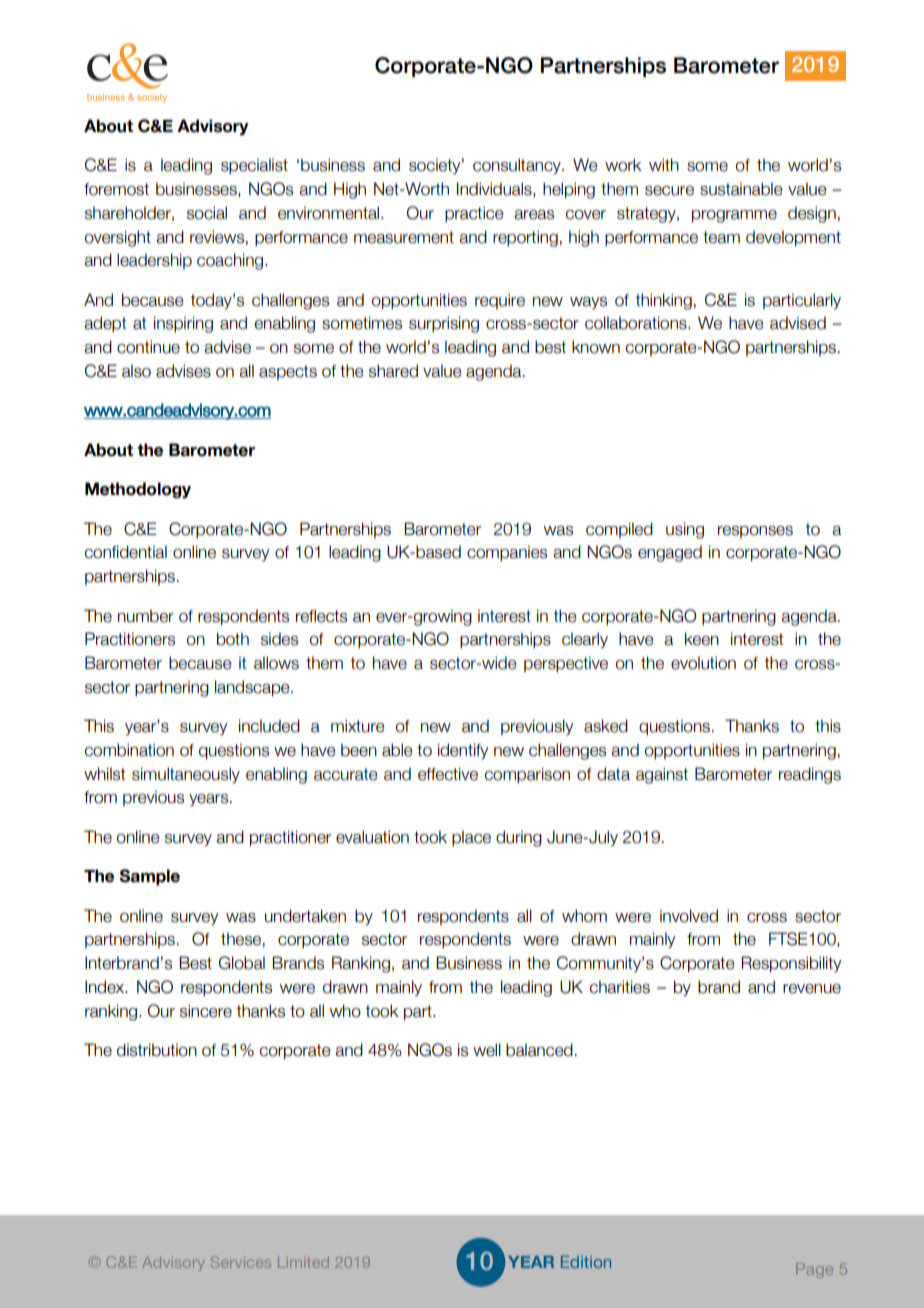 The height and width of the screenshot is (1308, 924). I want to click on evolution, so click(703, 663).
